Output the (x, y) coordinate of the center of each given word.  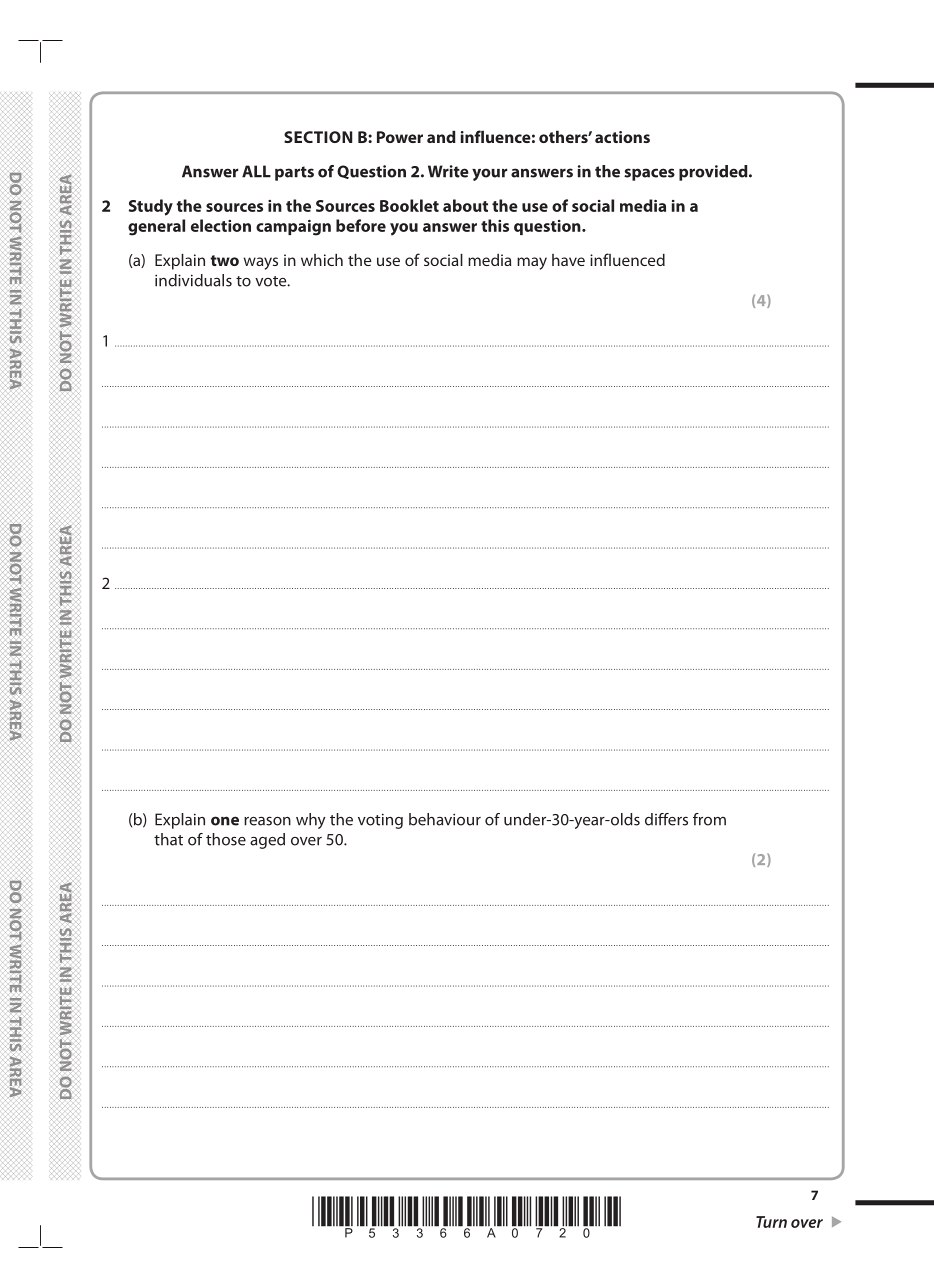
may (532, 263)
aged (267, 841)
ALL (256, 171)
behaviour (445, 819)
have (568, 260)
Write (448, 171)
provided (714, 173)
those (226, 839)
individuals (193, 280)
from (709, 819)
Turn (771, 1222)
